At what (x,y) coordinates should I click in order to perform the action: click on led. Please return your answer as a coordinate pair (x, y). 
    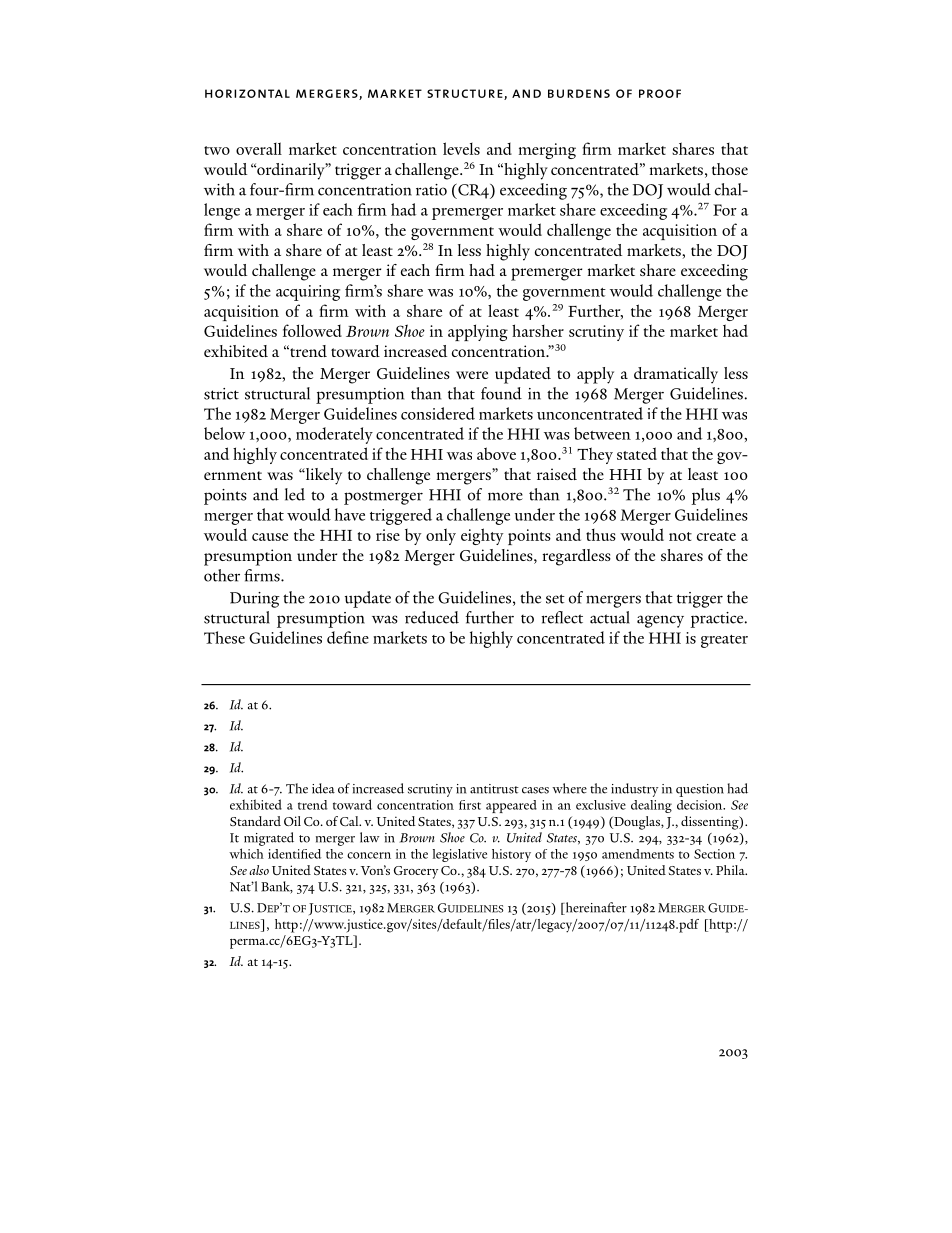
    Looking at the image, I should click on (295, 494).
